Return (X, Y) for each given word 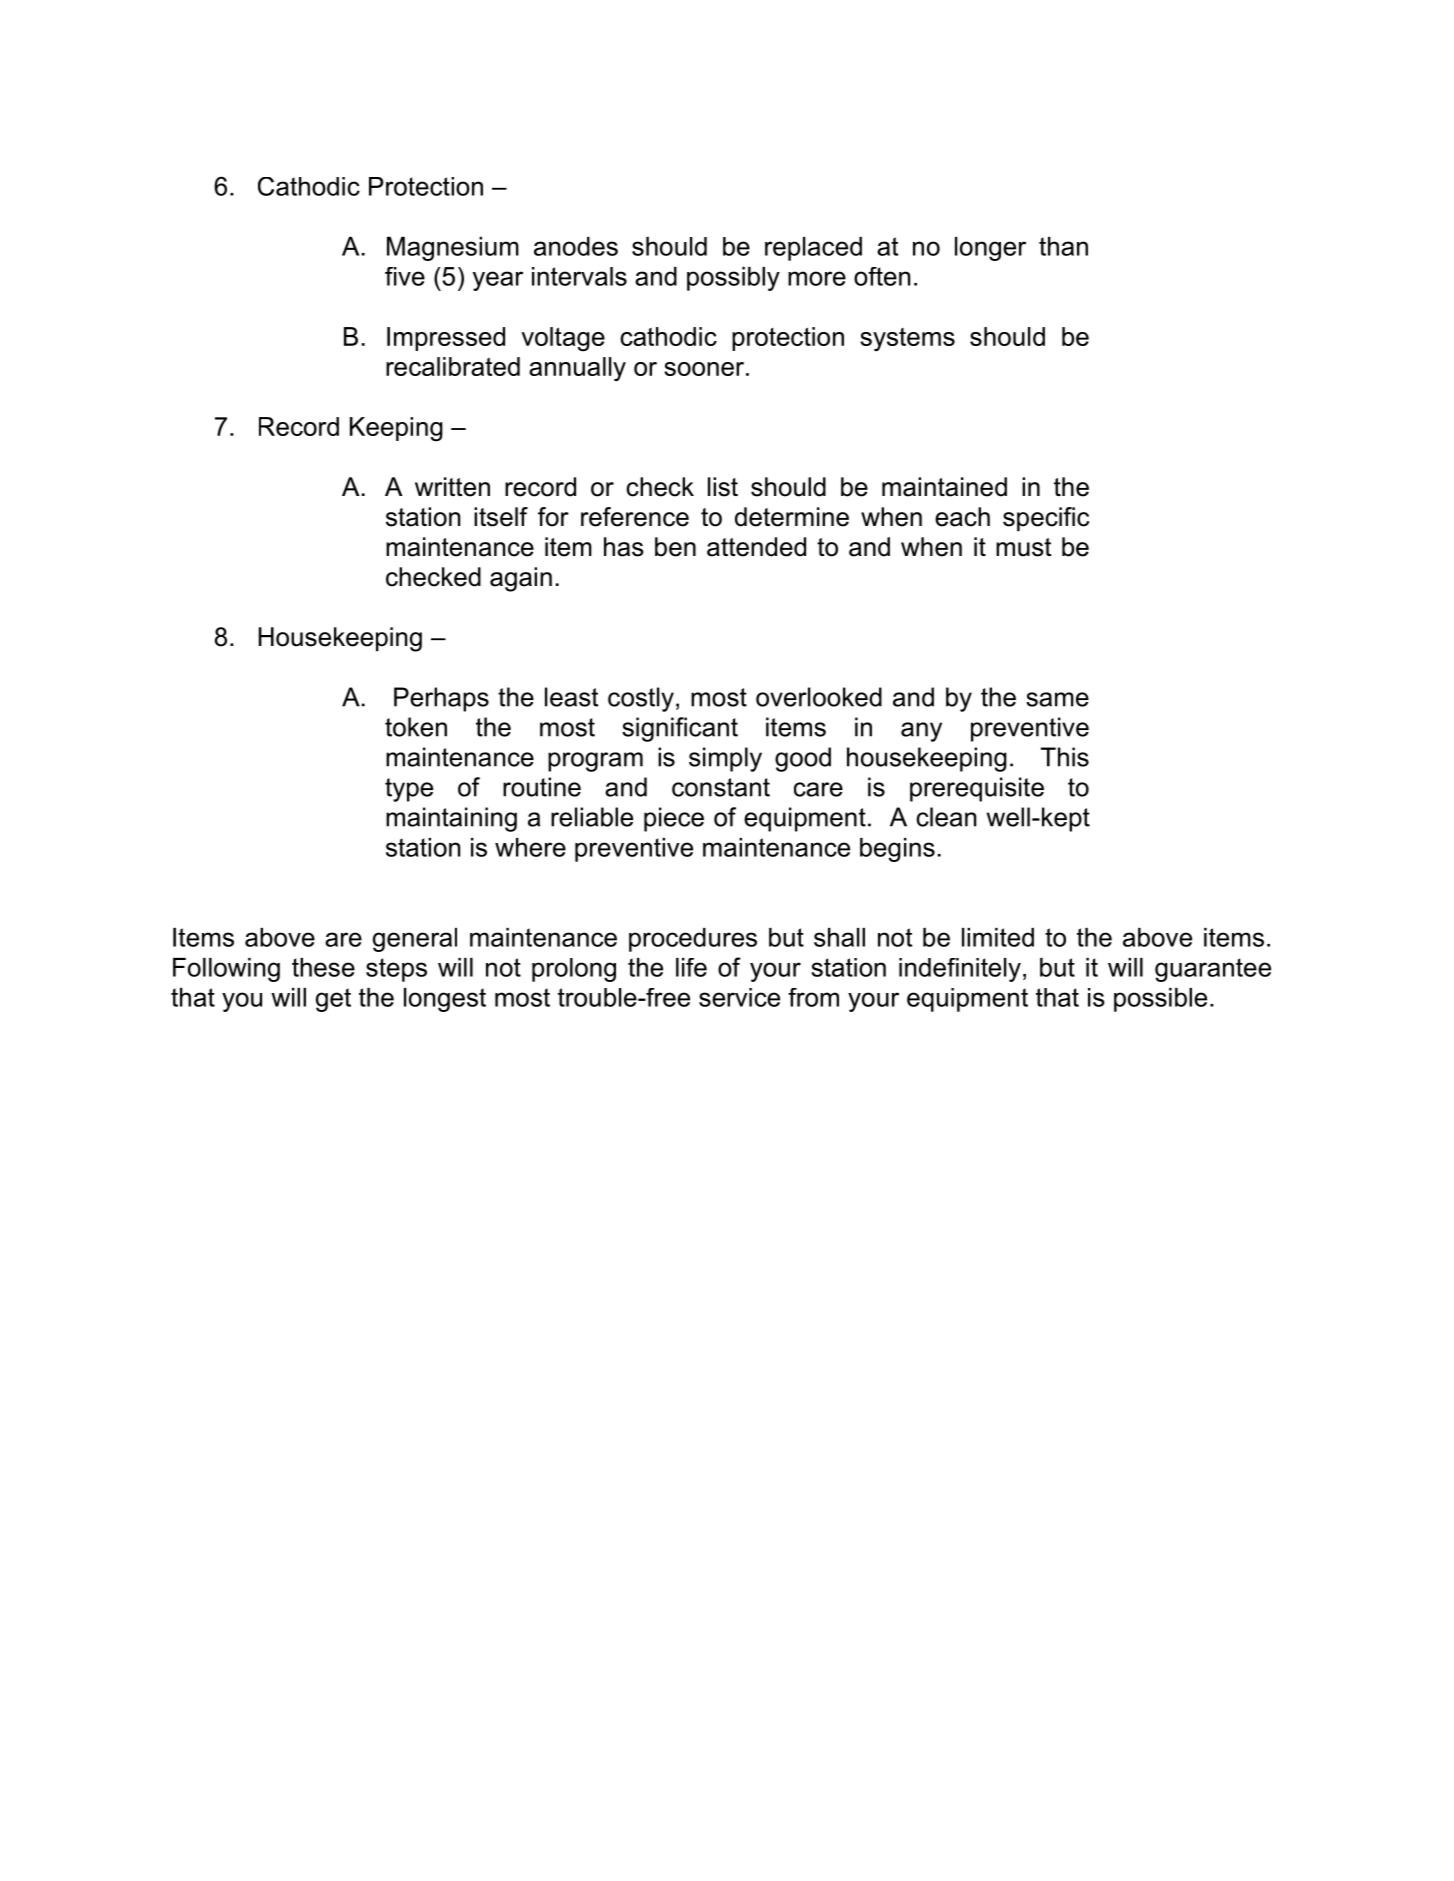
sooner (705, 369)
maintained (944, 487)
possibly (733, 279)
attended (756, 547)
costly (641, 699)
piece (674, 819)
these (323, 967)
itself (501, 517)
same (1057, 699)
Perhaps (441, 699)
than (1063, 246)
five (405, 276)
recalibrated (453, 366)
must (1024, 547)
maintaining (451, 819)
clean (946, 817)
